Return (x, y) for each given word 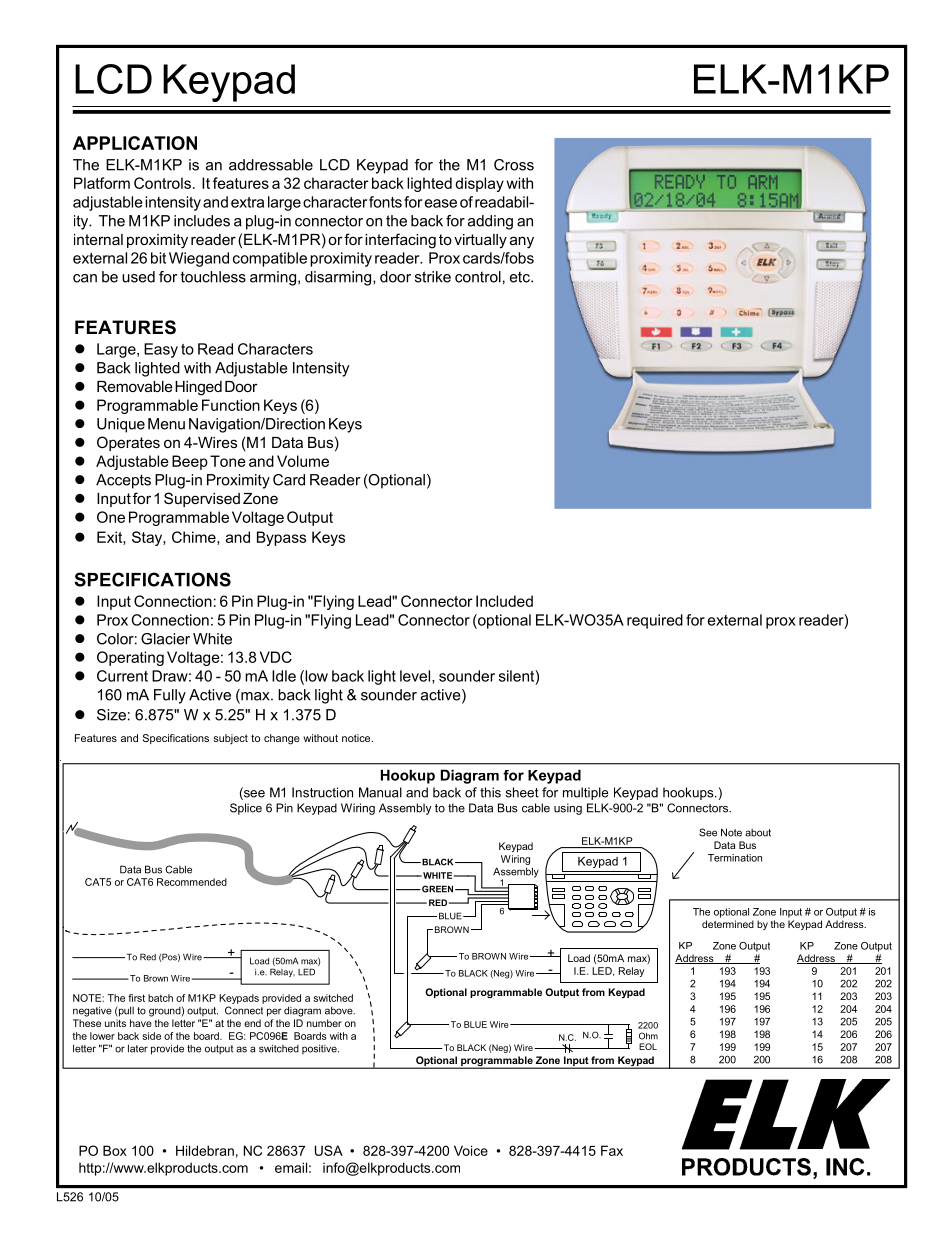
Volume (303, 461)
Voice (471, 1150)
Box (115, 1150)
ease (441, 203)
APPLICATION (135, 143)
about (758, 833)
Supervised (202, 499)
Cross (514, 165)
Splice (246, 809)
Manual (380, 792)
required (655, 621)
